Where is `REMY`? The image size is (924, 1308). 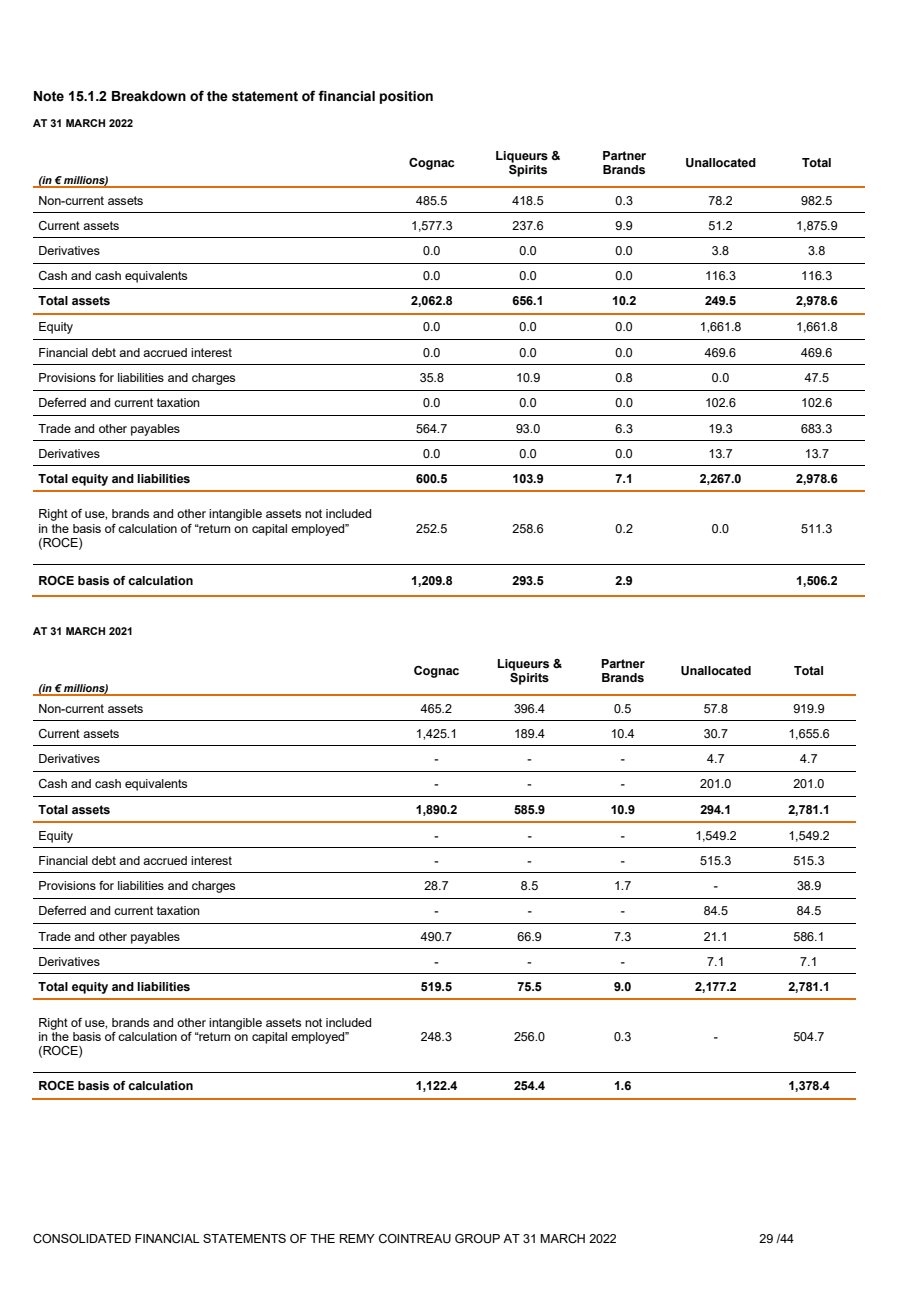
REMY is located at coordinates (357, 1238).
